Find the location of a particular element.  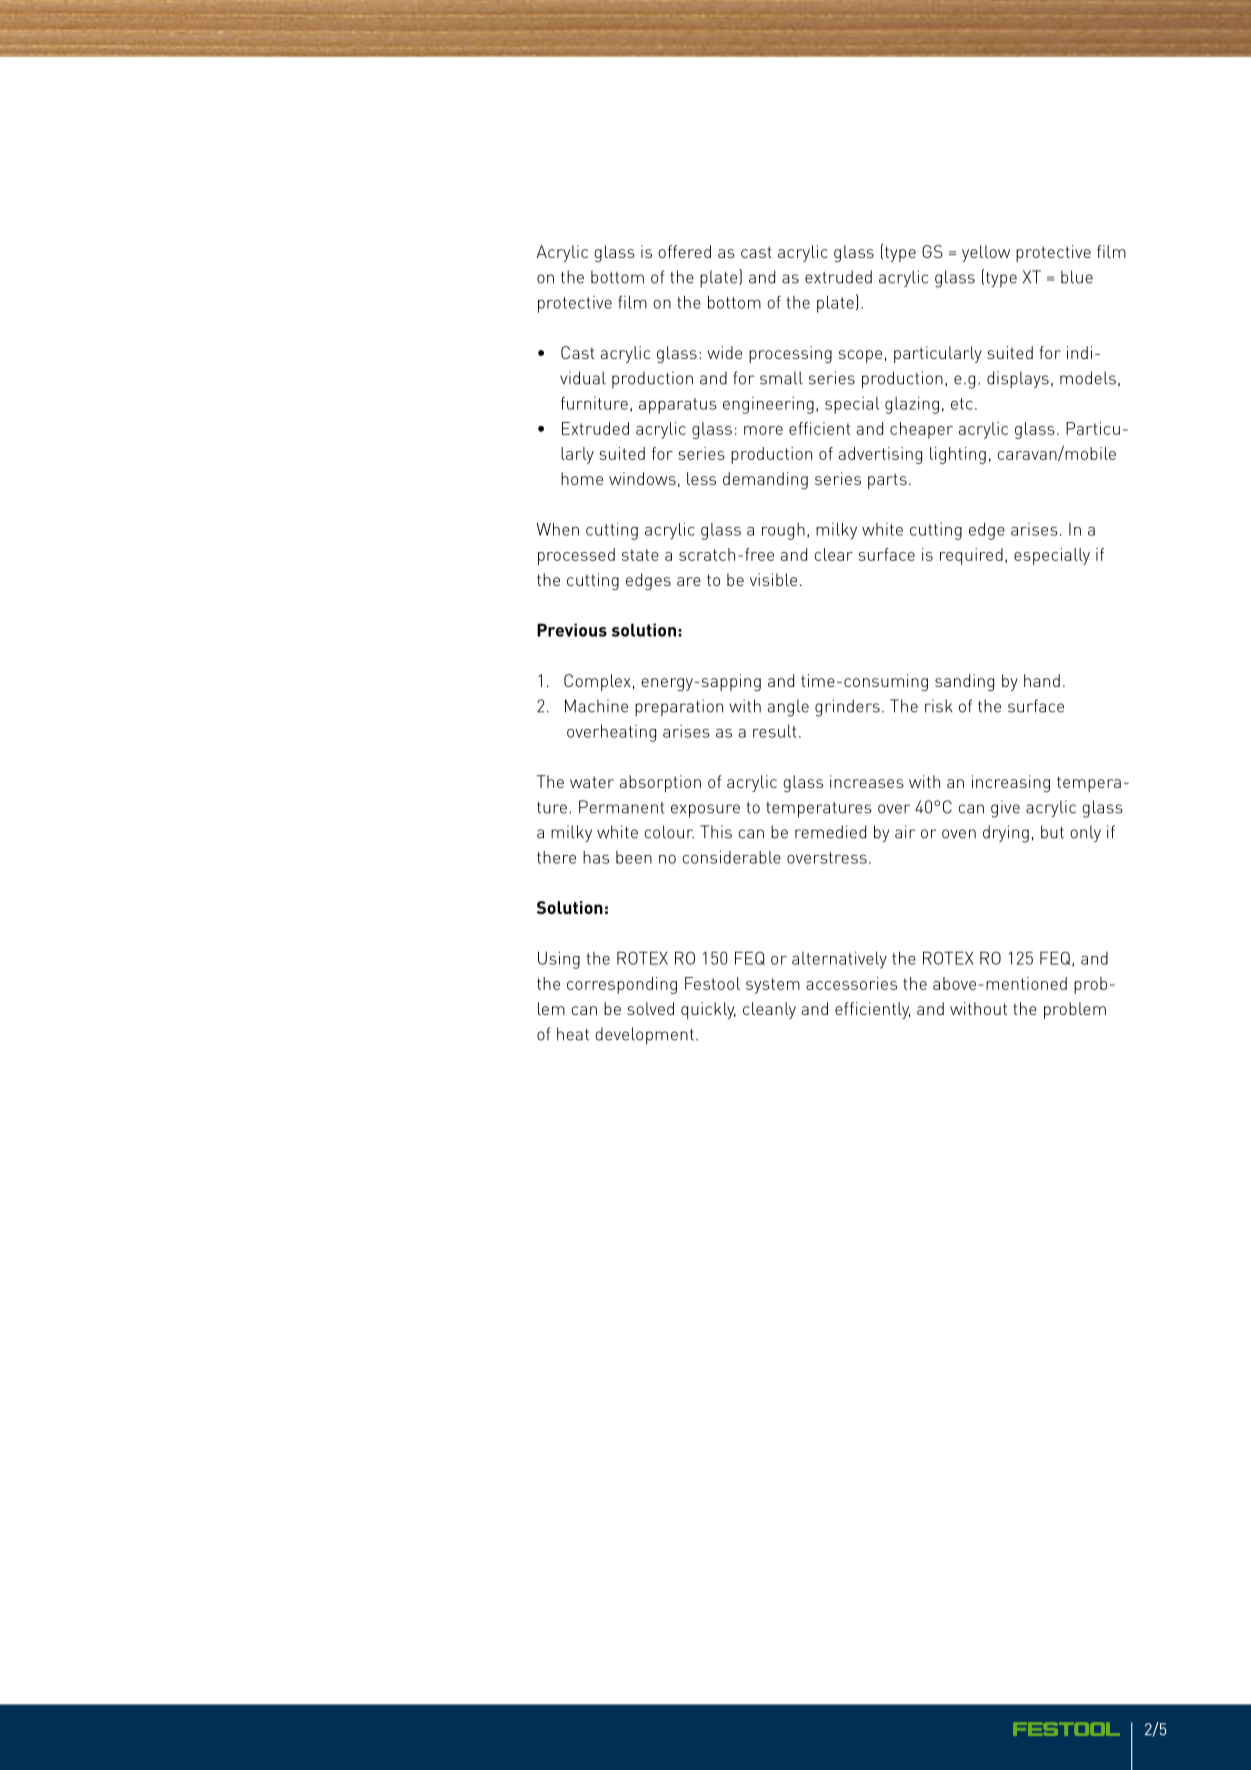

processing is located at coordinates (790, 354).
